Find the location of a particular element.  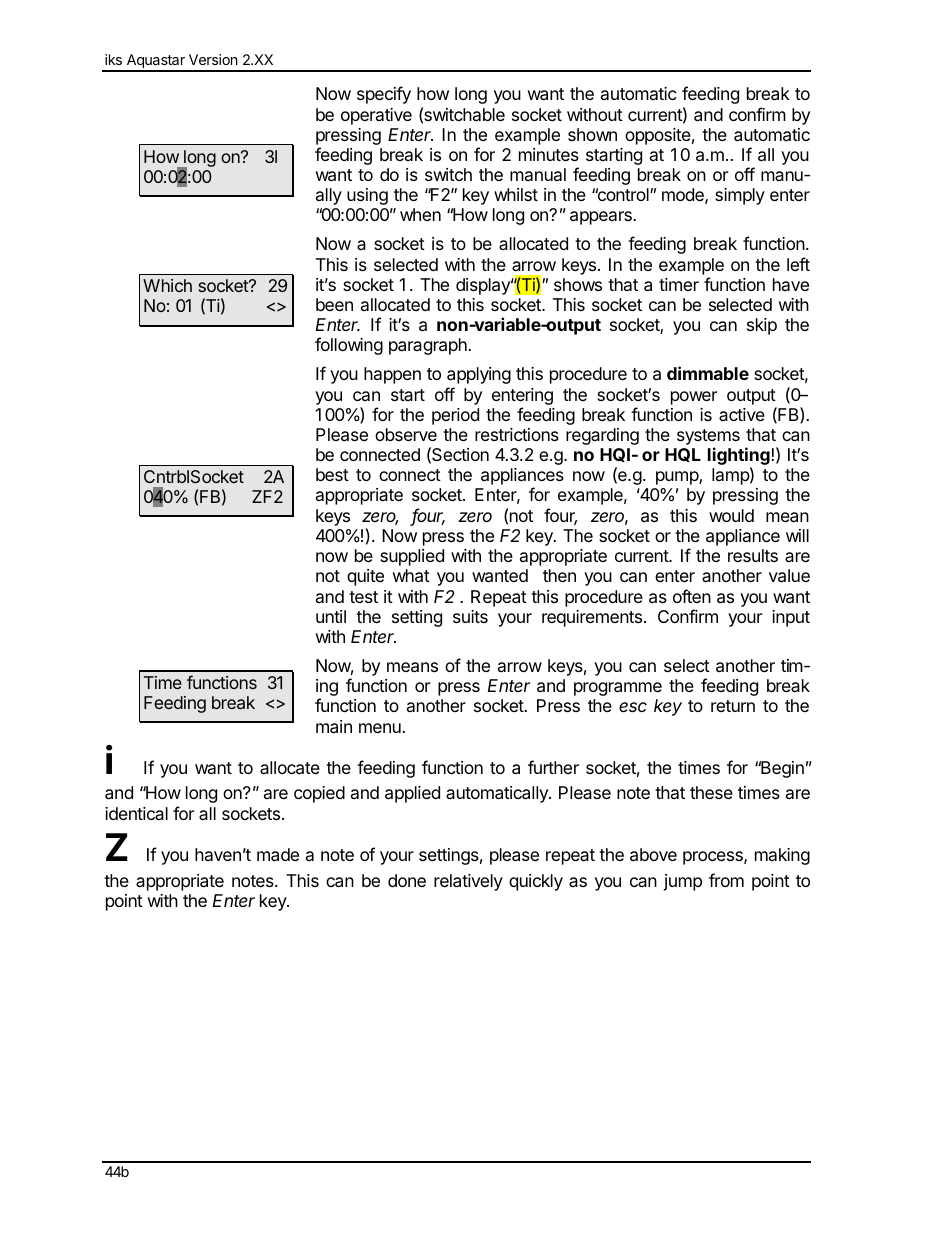

best is located at coordinates (332, 474).
